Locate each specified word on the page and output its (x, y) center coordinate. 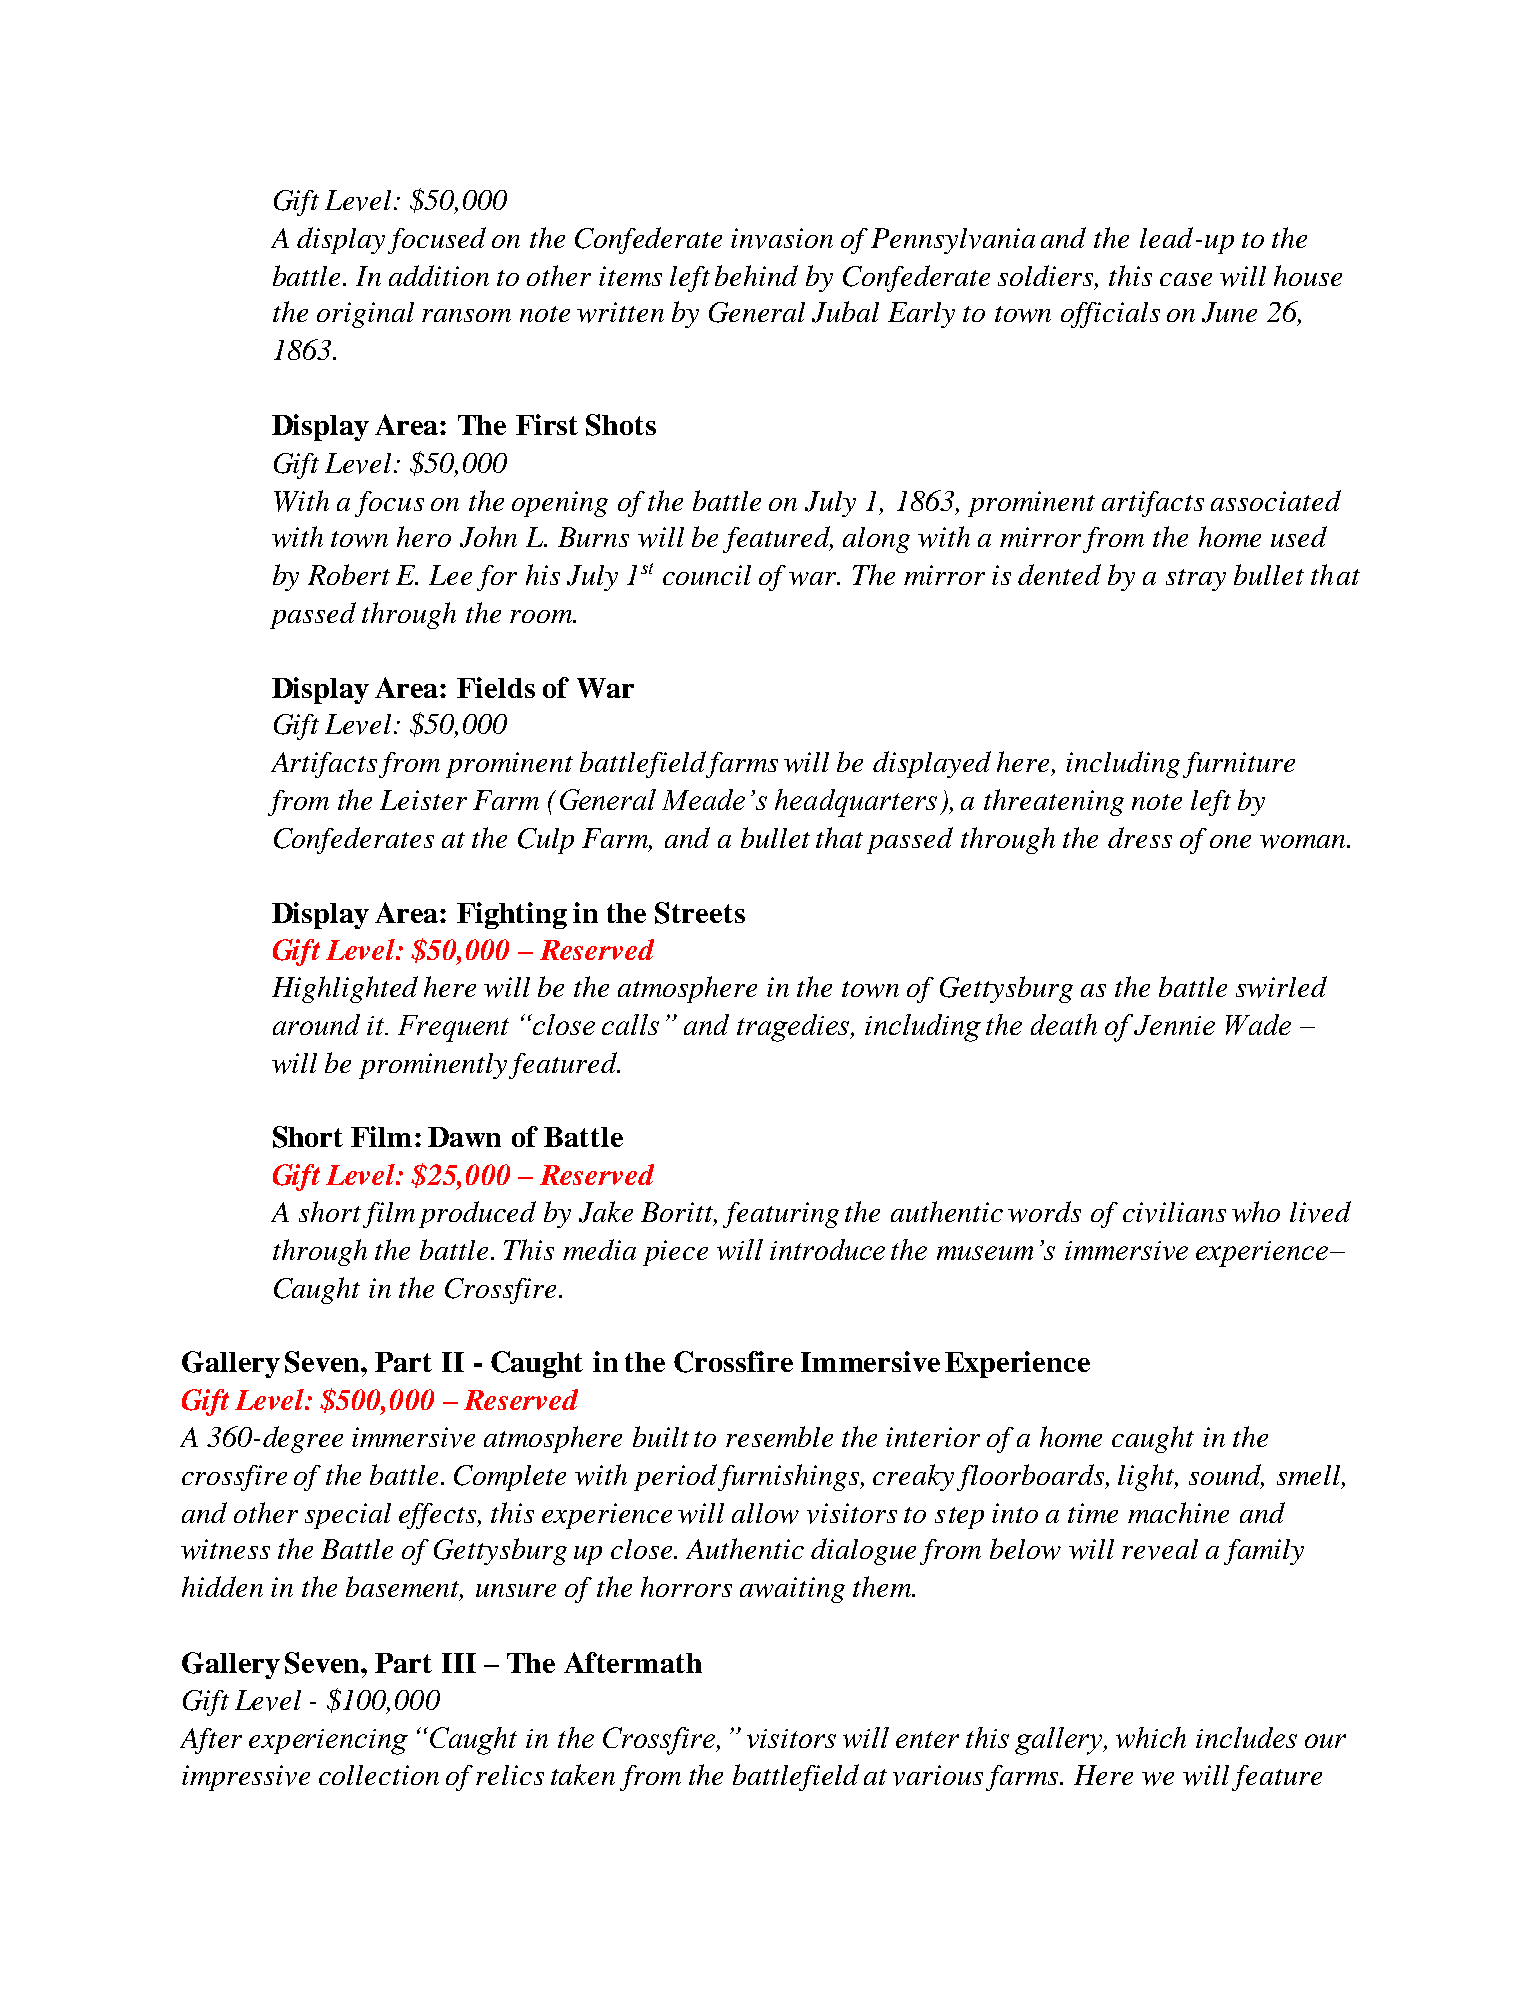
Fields (496, 687)
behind (756, 275)
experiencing (328, 1742)
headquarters (856, 803)
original (365, 315)
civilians (1174, 1212)
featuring (781, 1215)
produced (477, 1214)
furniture (1239, 765)
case (1186, 279)
